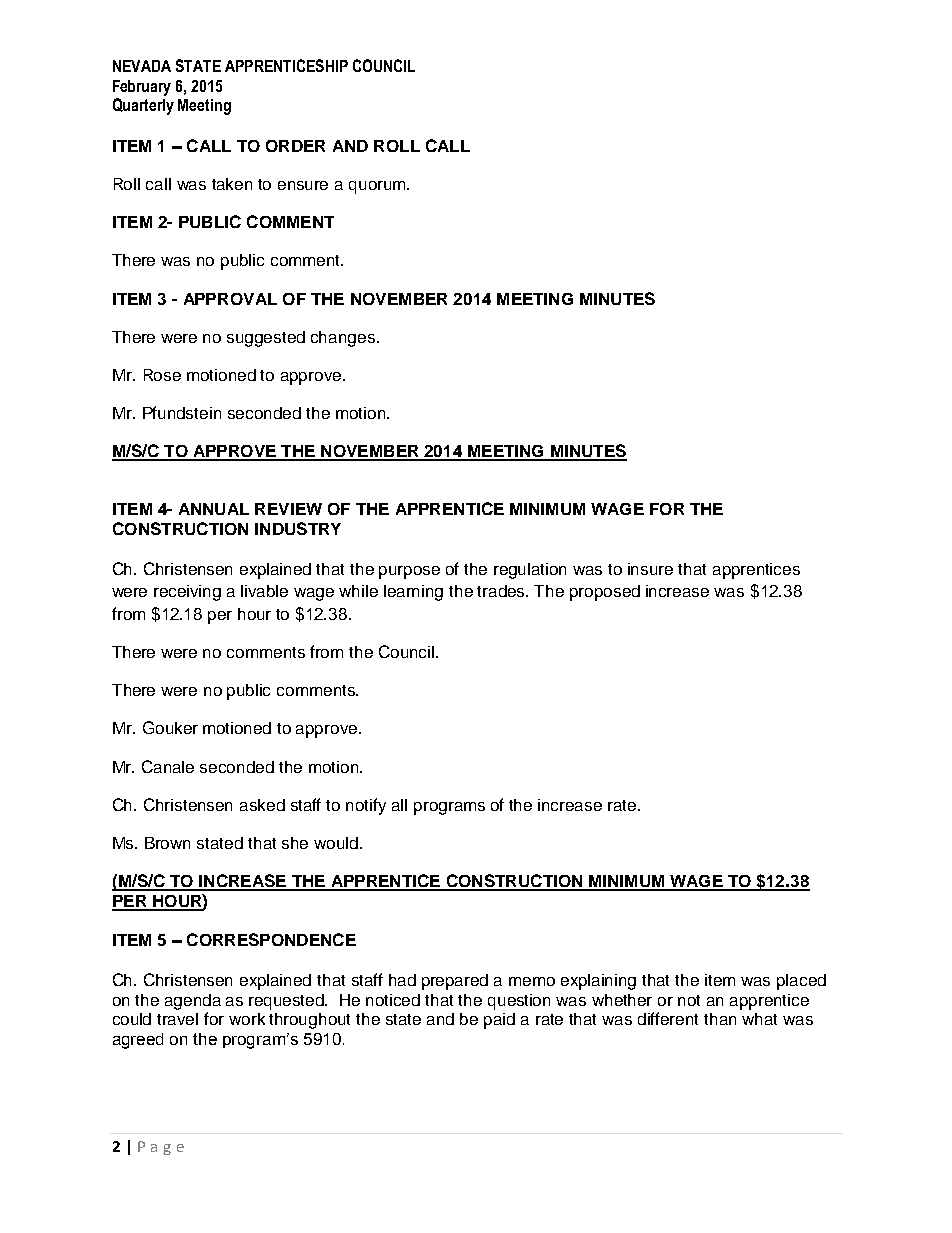 The image size is (952, 1233). I want to click on receiving, so click(187, 593).
